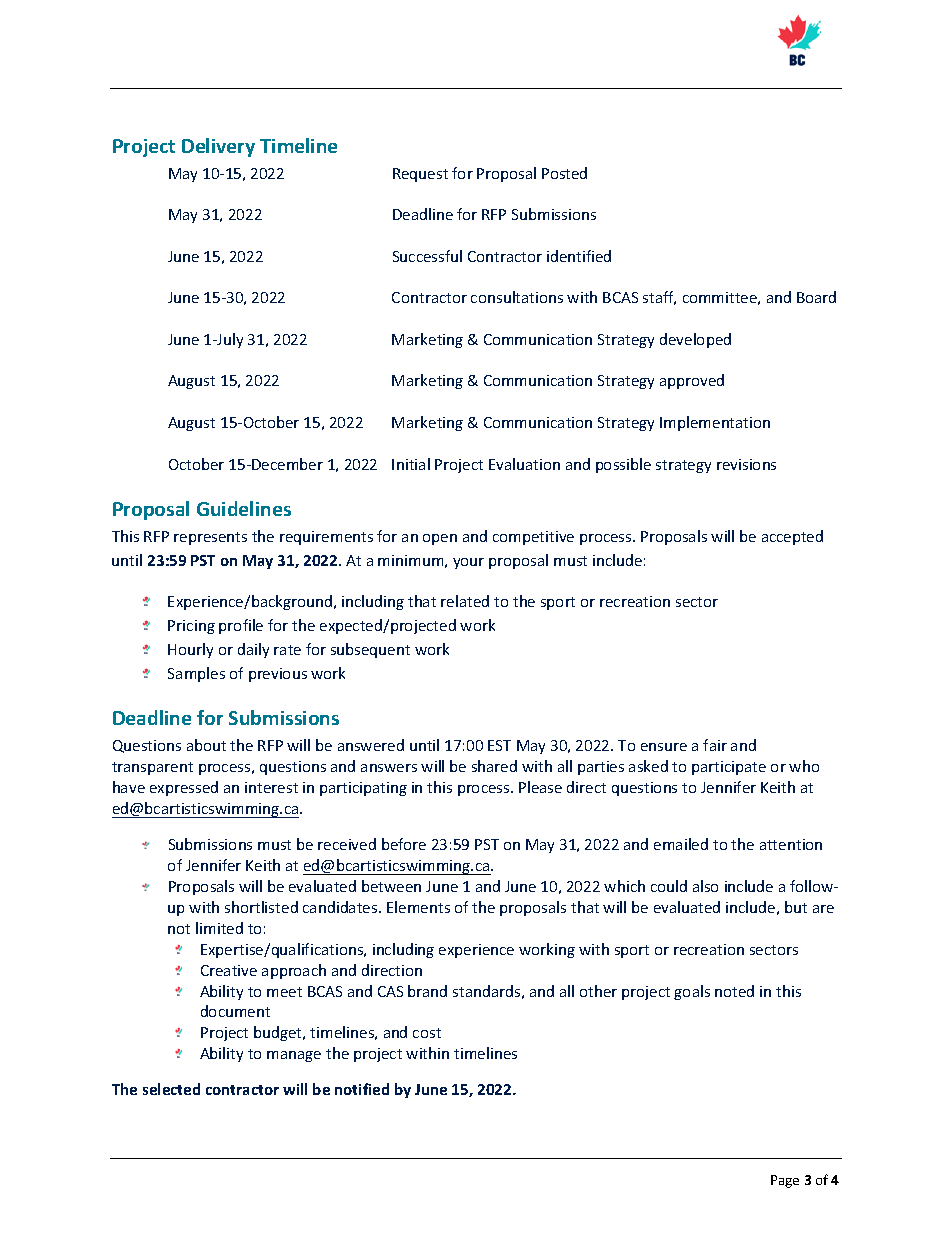 This page has height=1233, width=952. What do you see at coordinates (171, 1089) in the page?
I see `selected` at bounding box center [171, 1089].
